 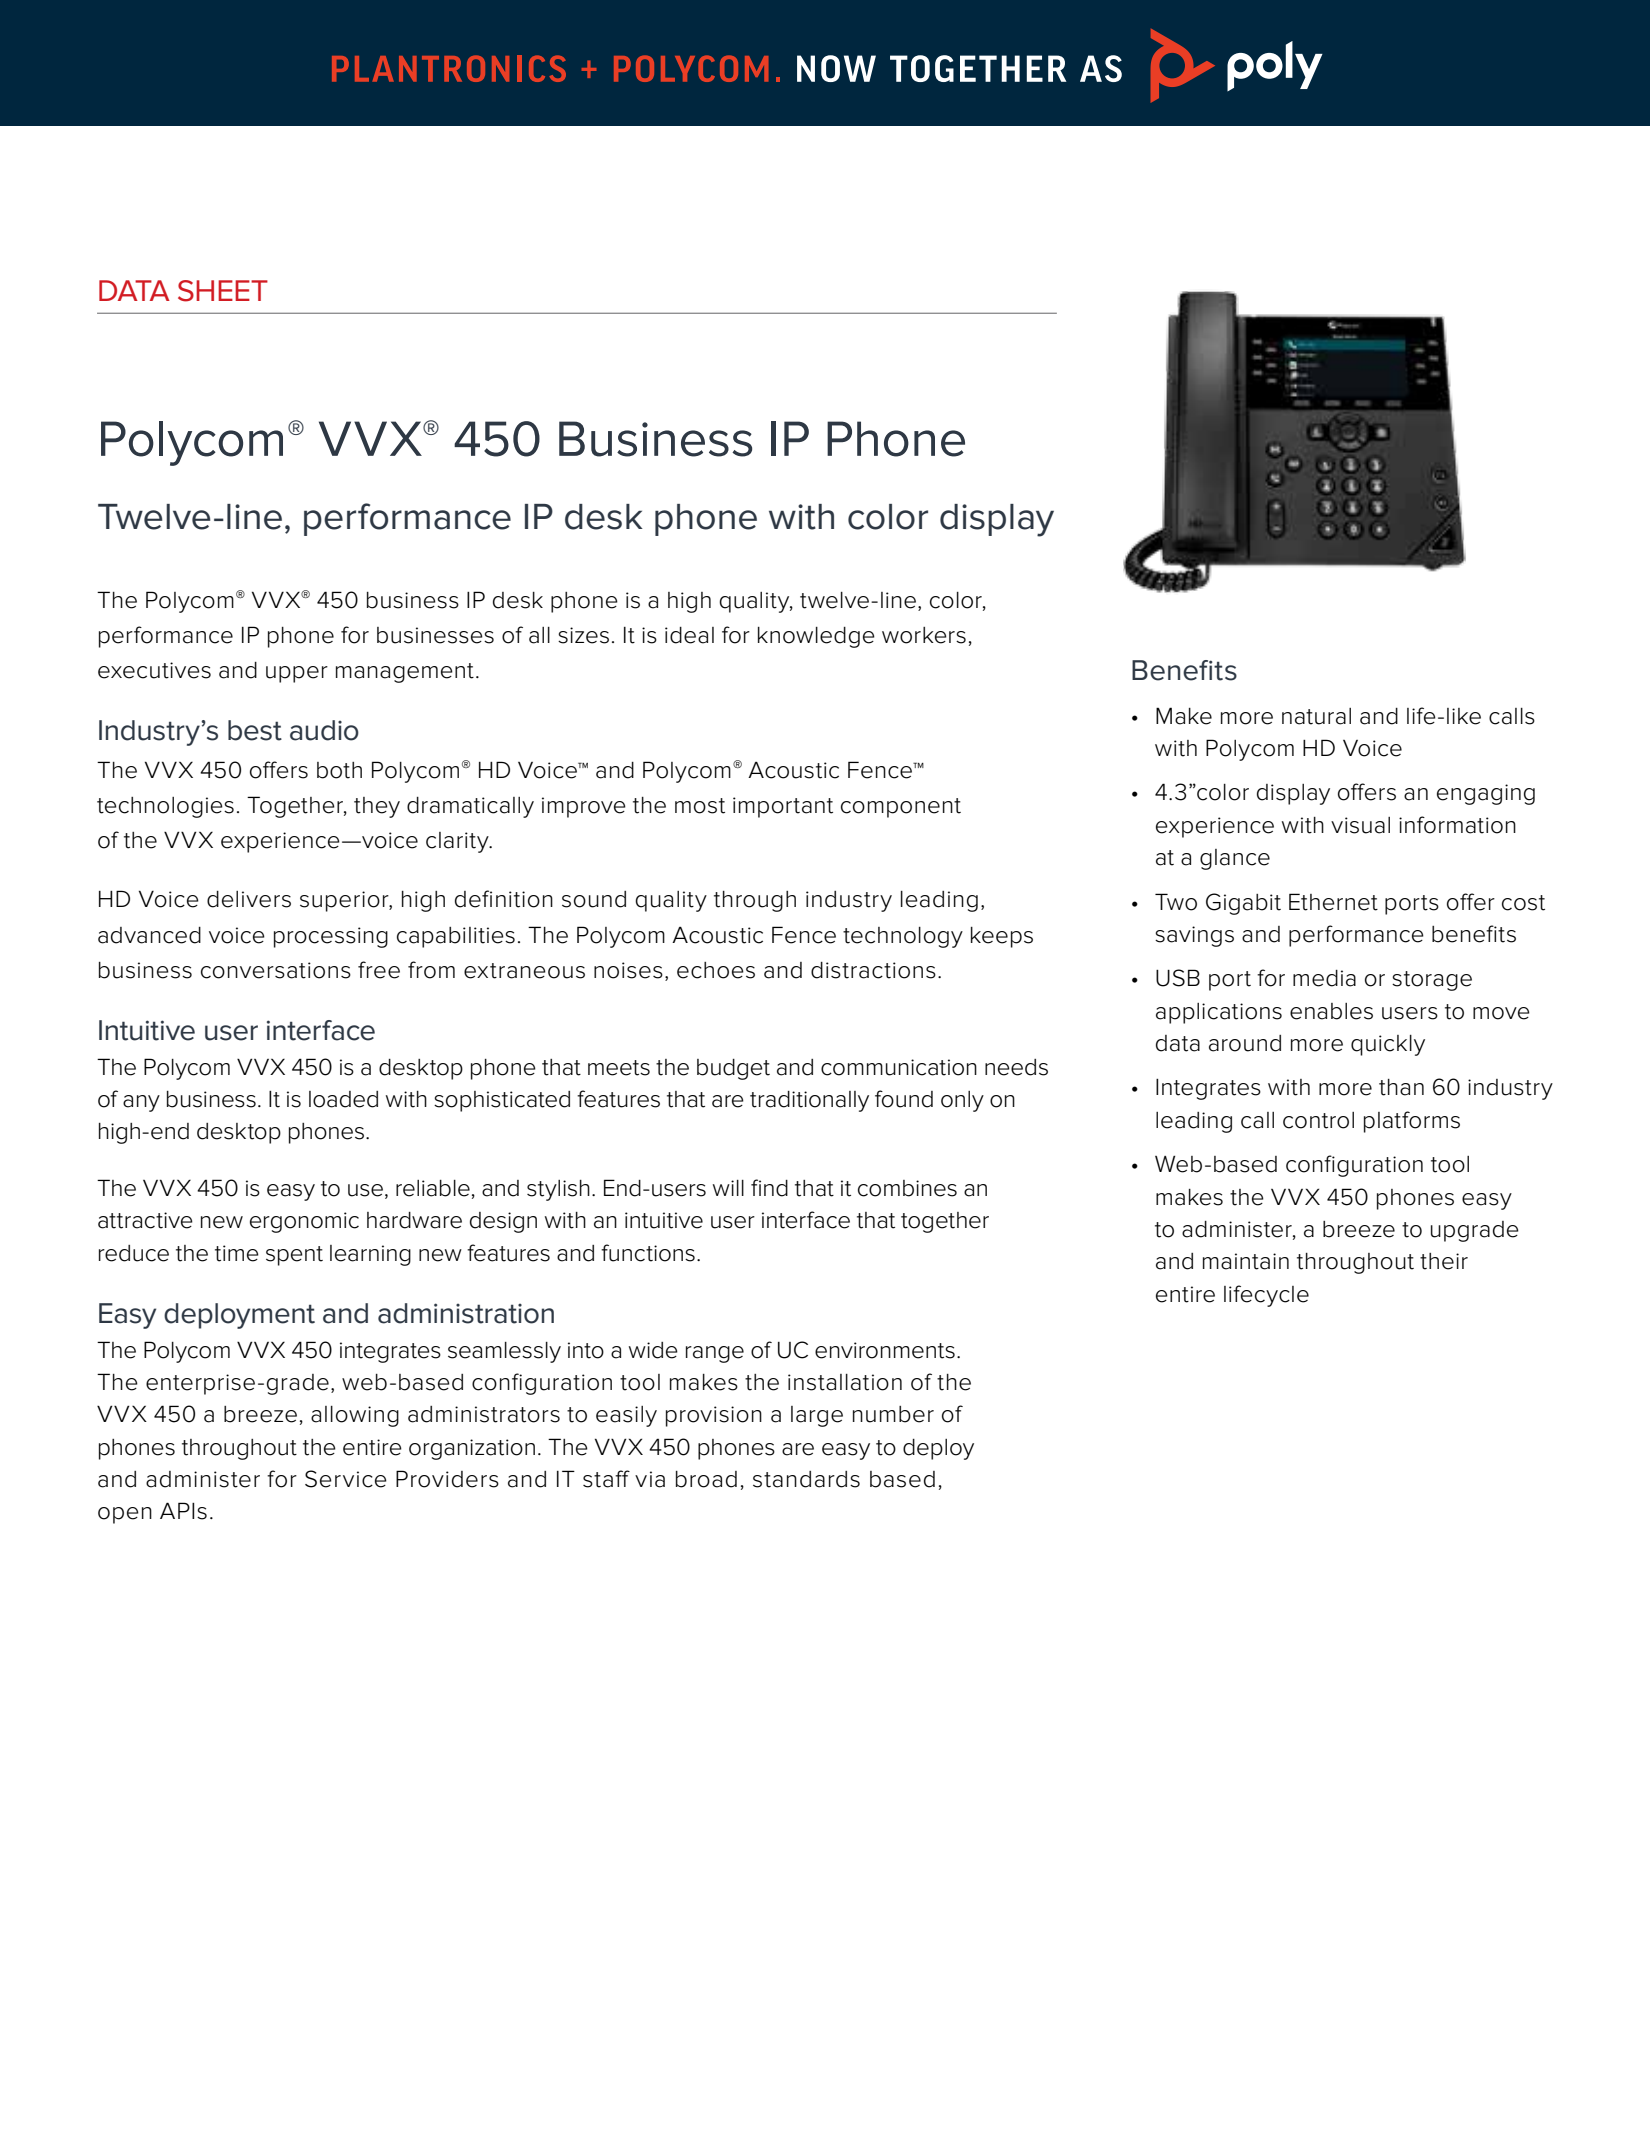 What do you see at coordinates (249, 899) in the page?
I see `delivers` at bounding box center [249, 899].
